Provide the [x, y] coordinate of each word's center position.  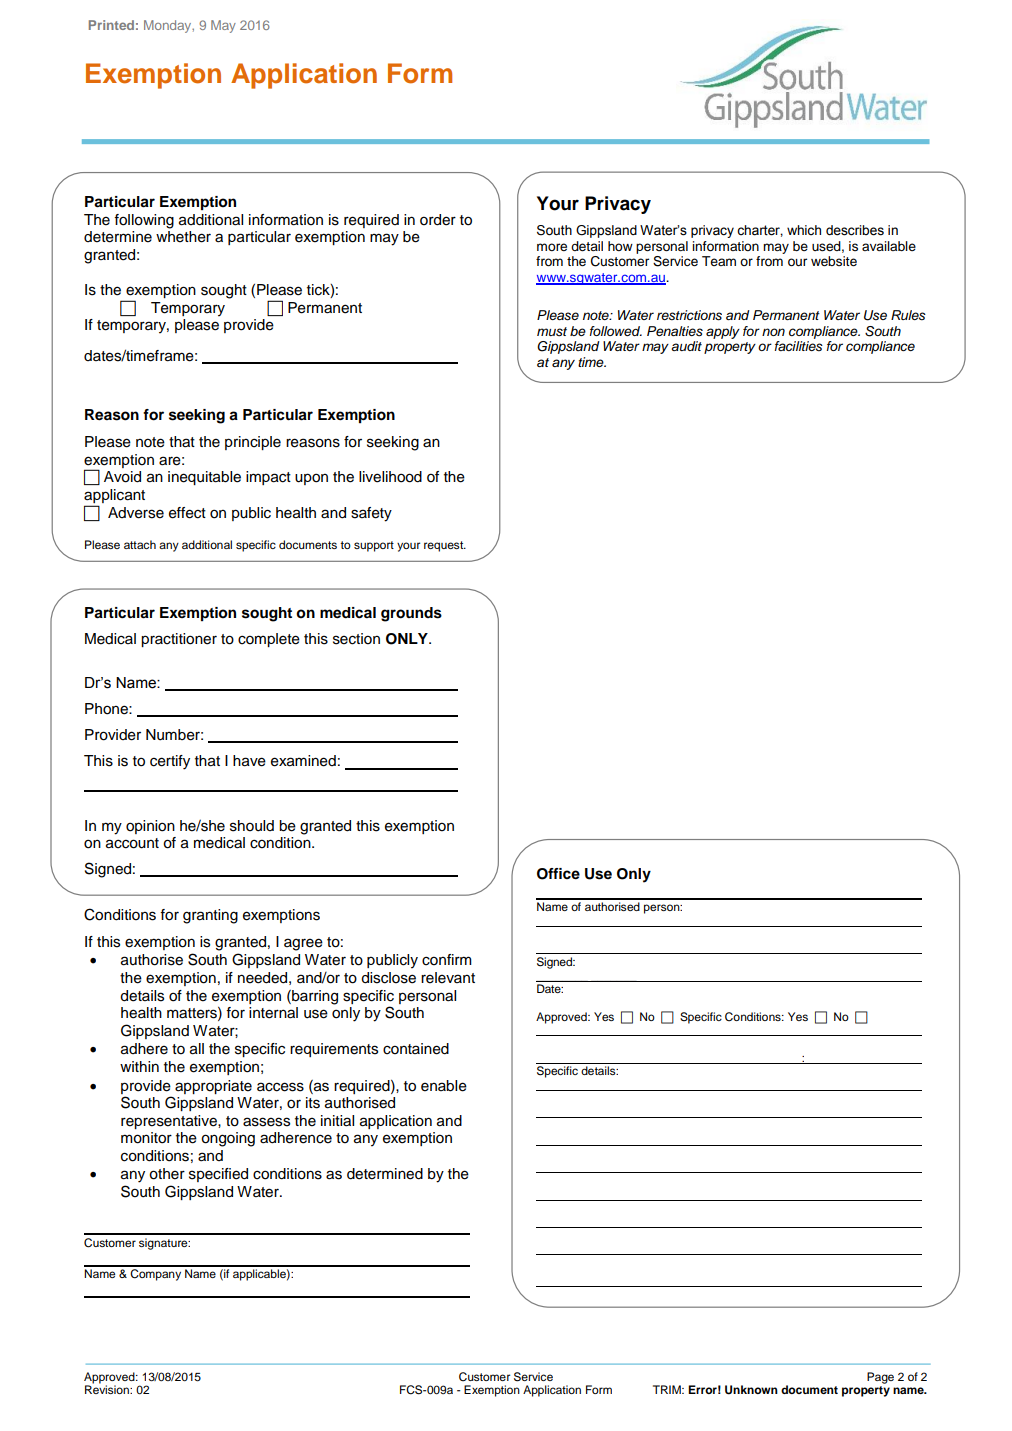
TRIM [668, 1389]
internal [273, 1013]
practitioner [179, 640]
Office [558, 874]
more [552, 247]
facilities [799, 346]
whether [183, 237]
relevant [448, 978]
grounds [411, 614]
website [834, 261]
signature [164, 1244]
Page [880, 1378]
